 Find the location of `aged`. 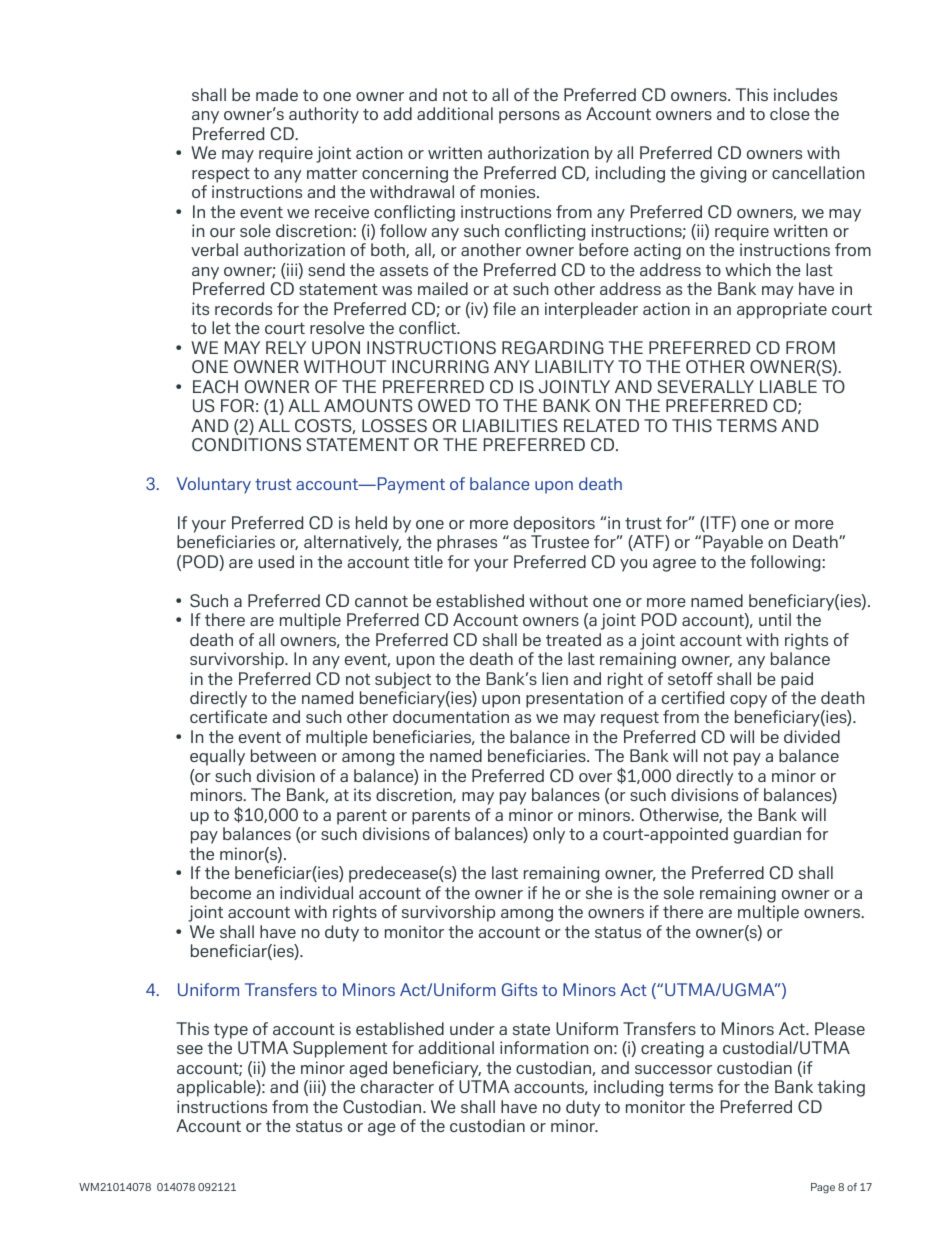

aged is located at coordinates (368, 1069).
